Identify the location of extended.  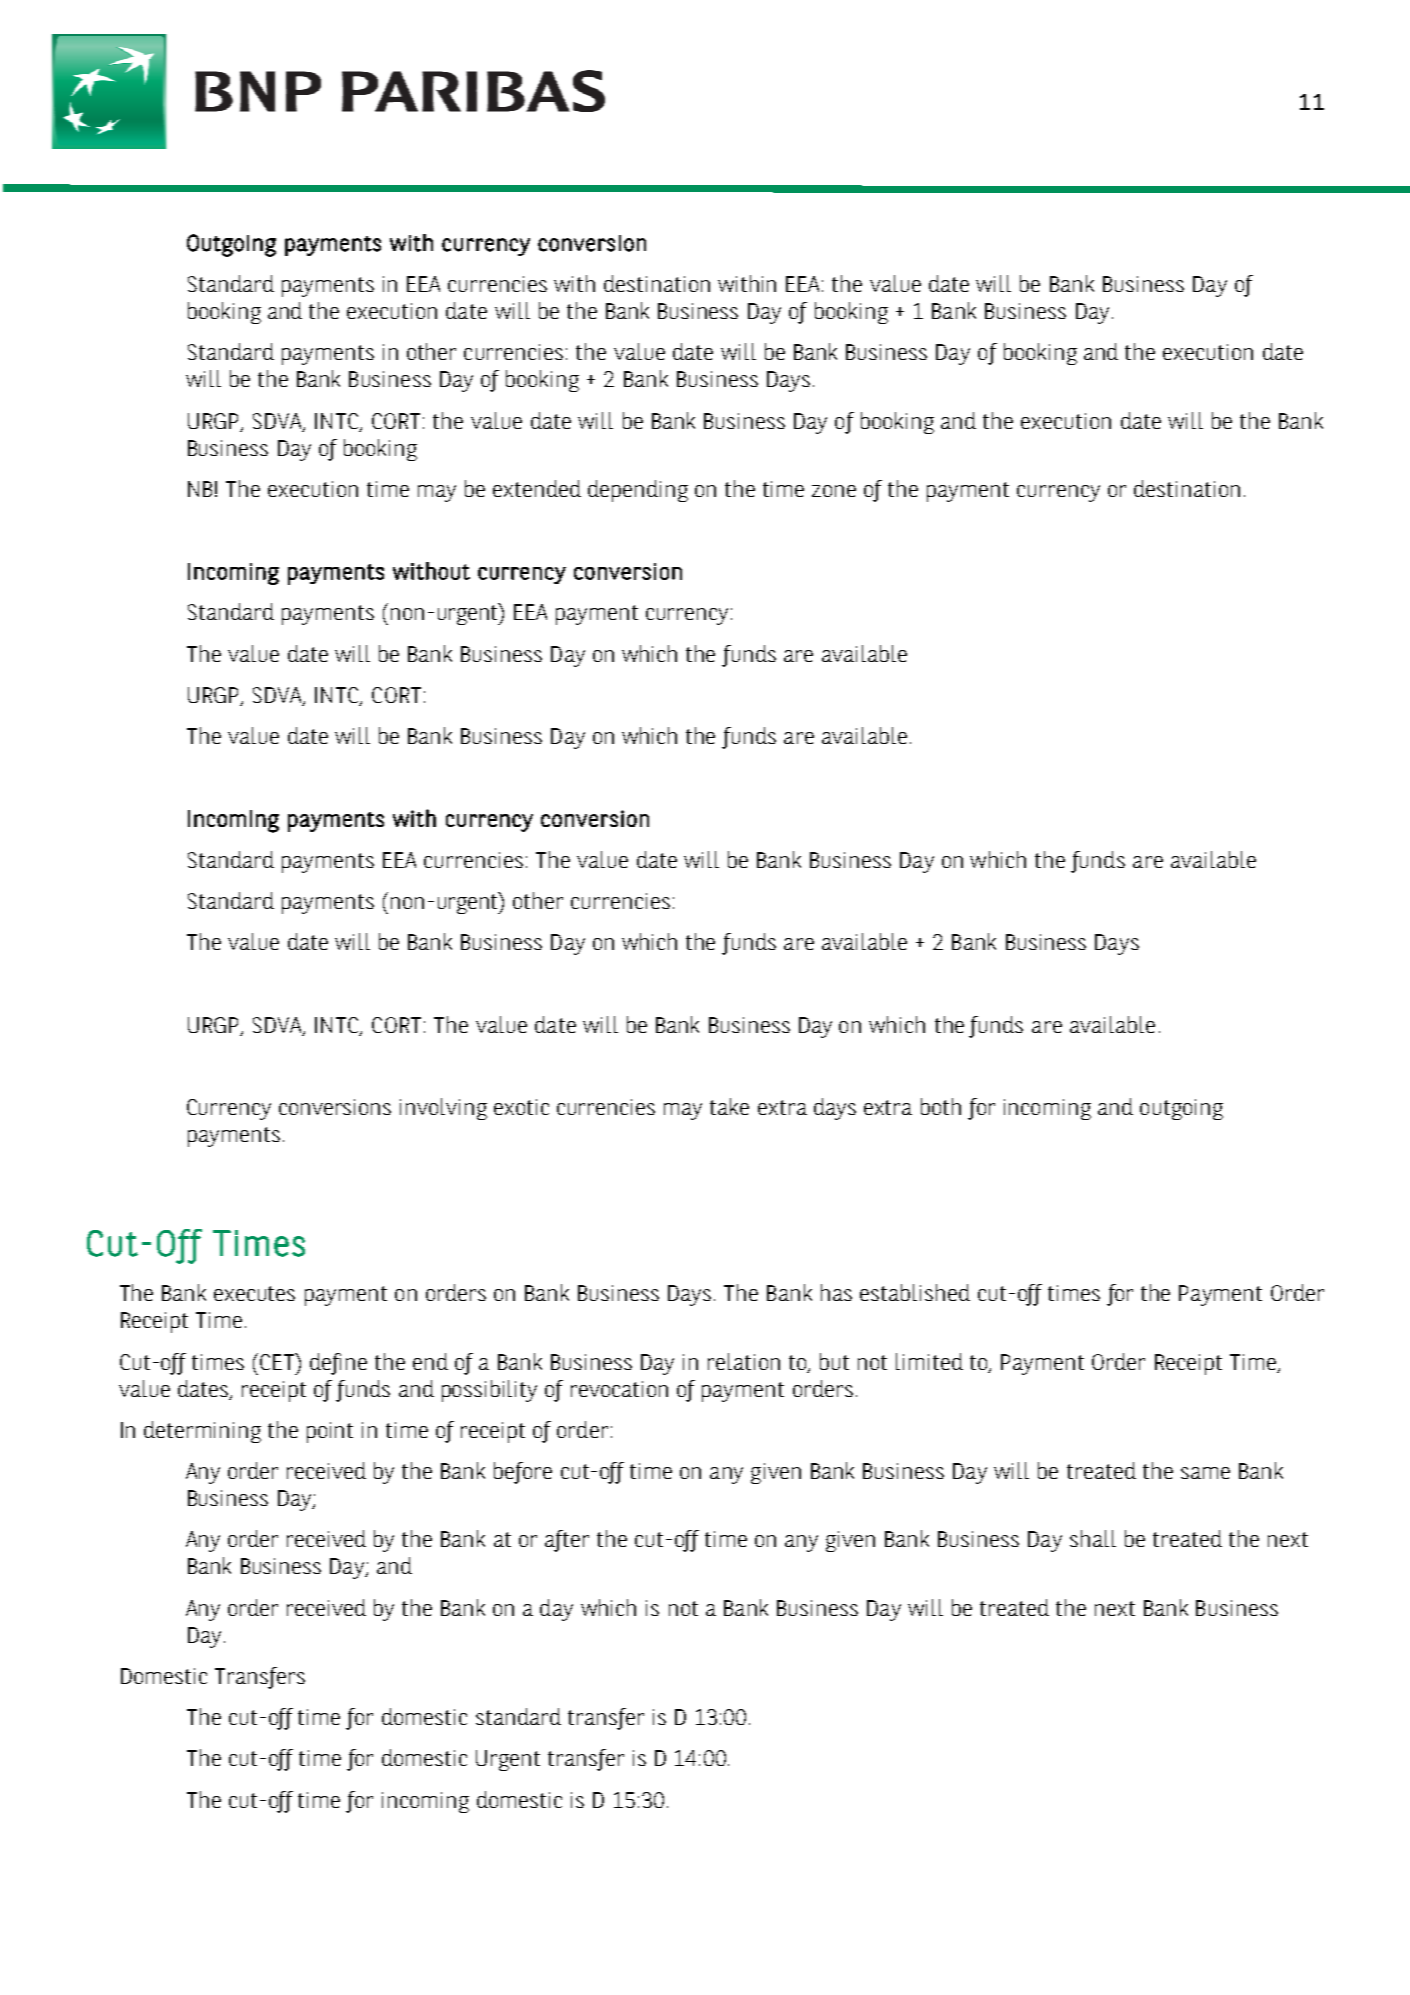
(537, 488).
